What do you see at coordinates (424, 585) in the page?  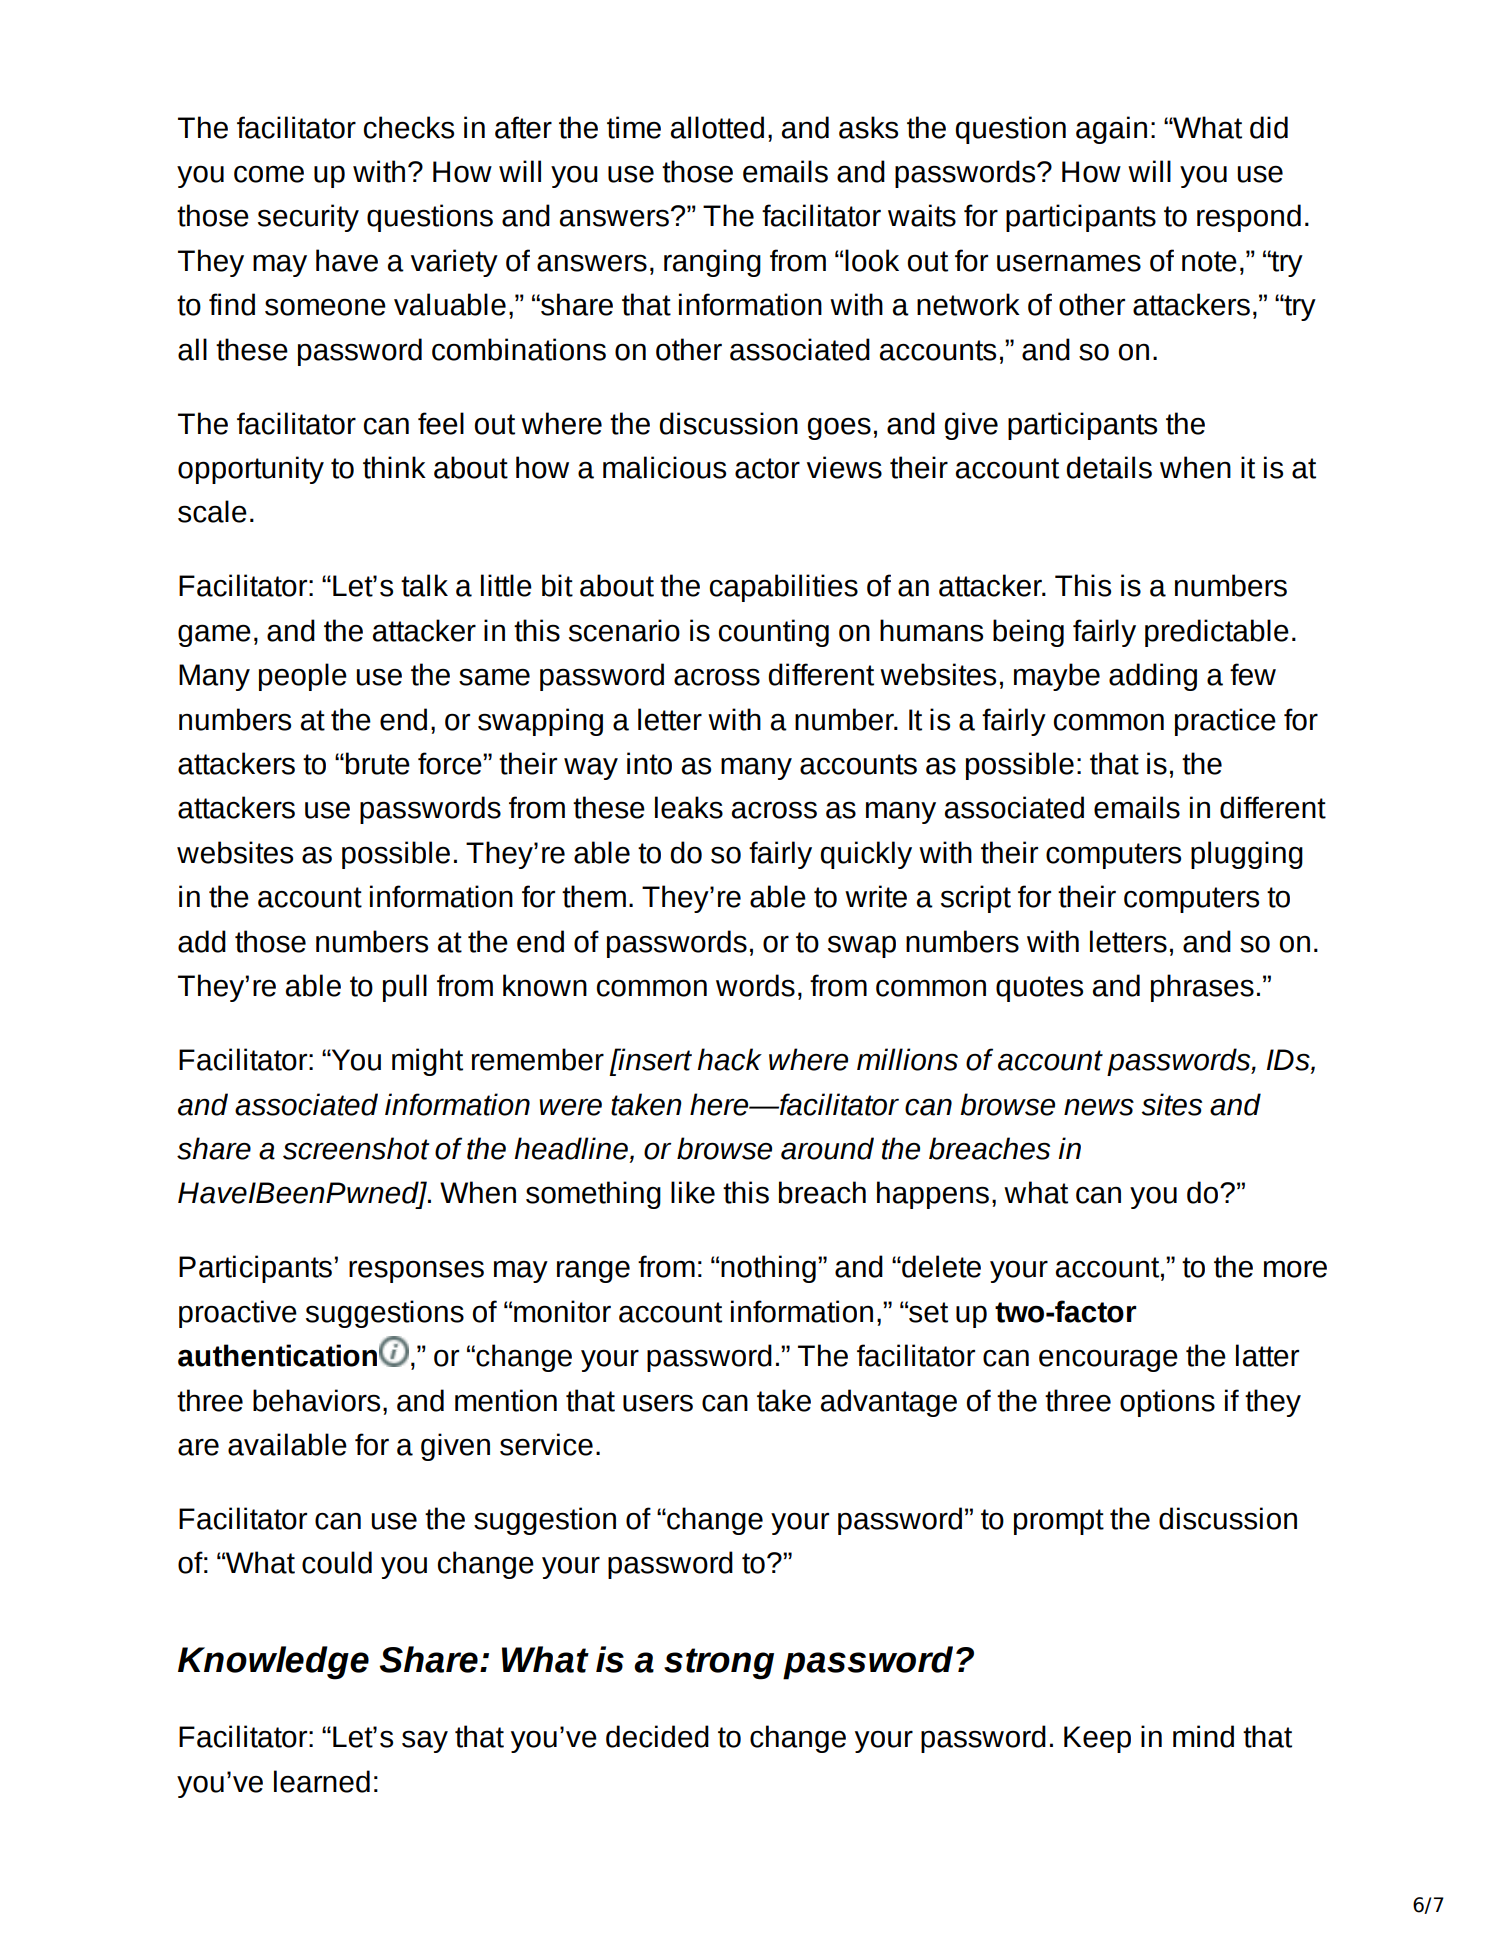 I see `talk` at bounding box center [424, 585].
